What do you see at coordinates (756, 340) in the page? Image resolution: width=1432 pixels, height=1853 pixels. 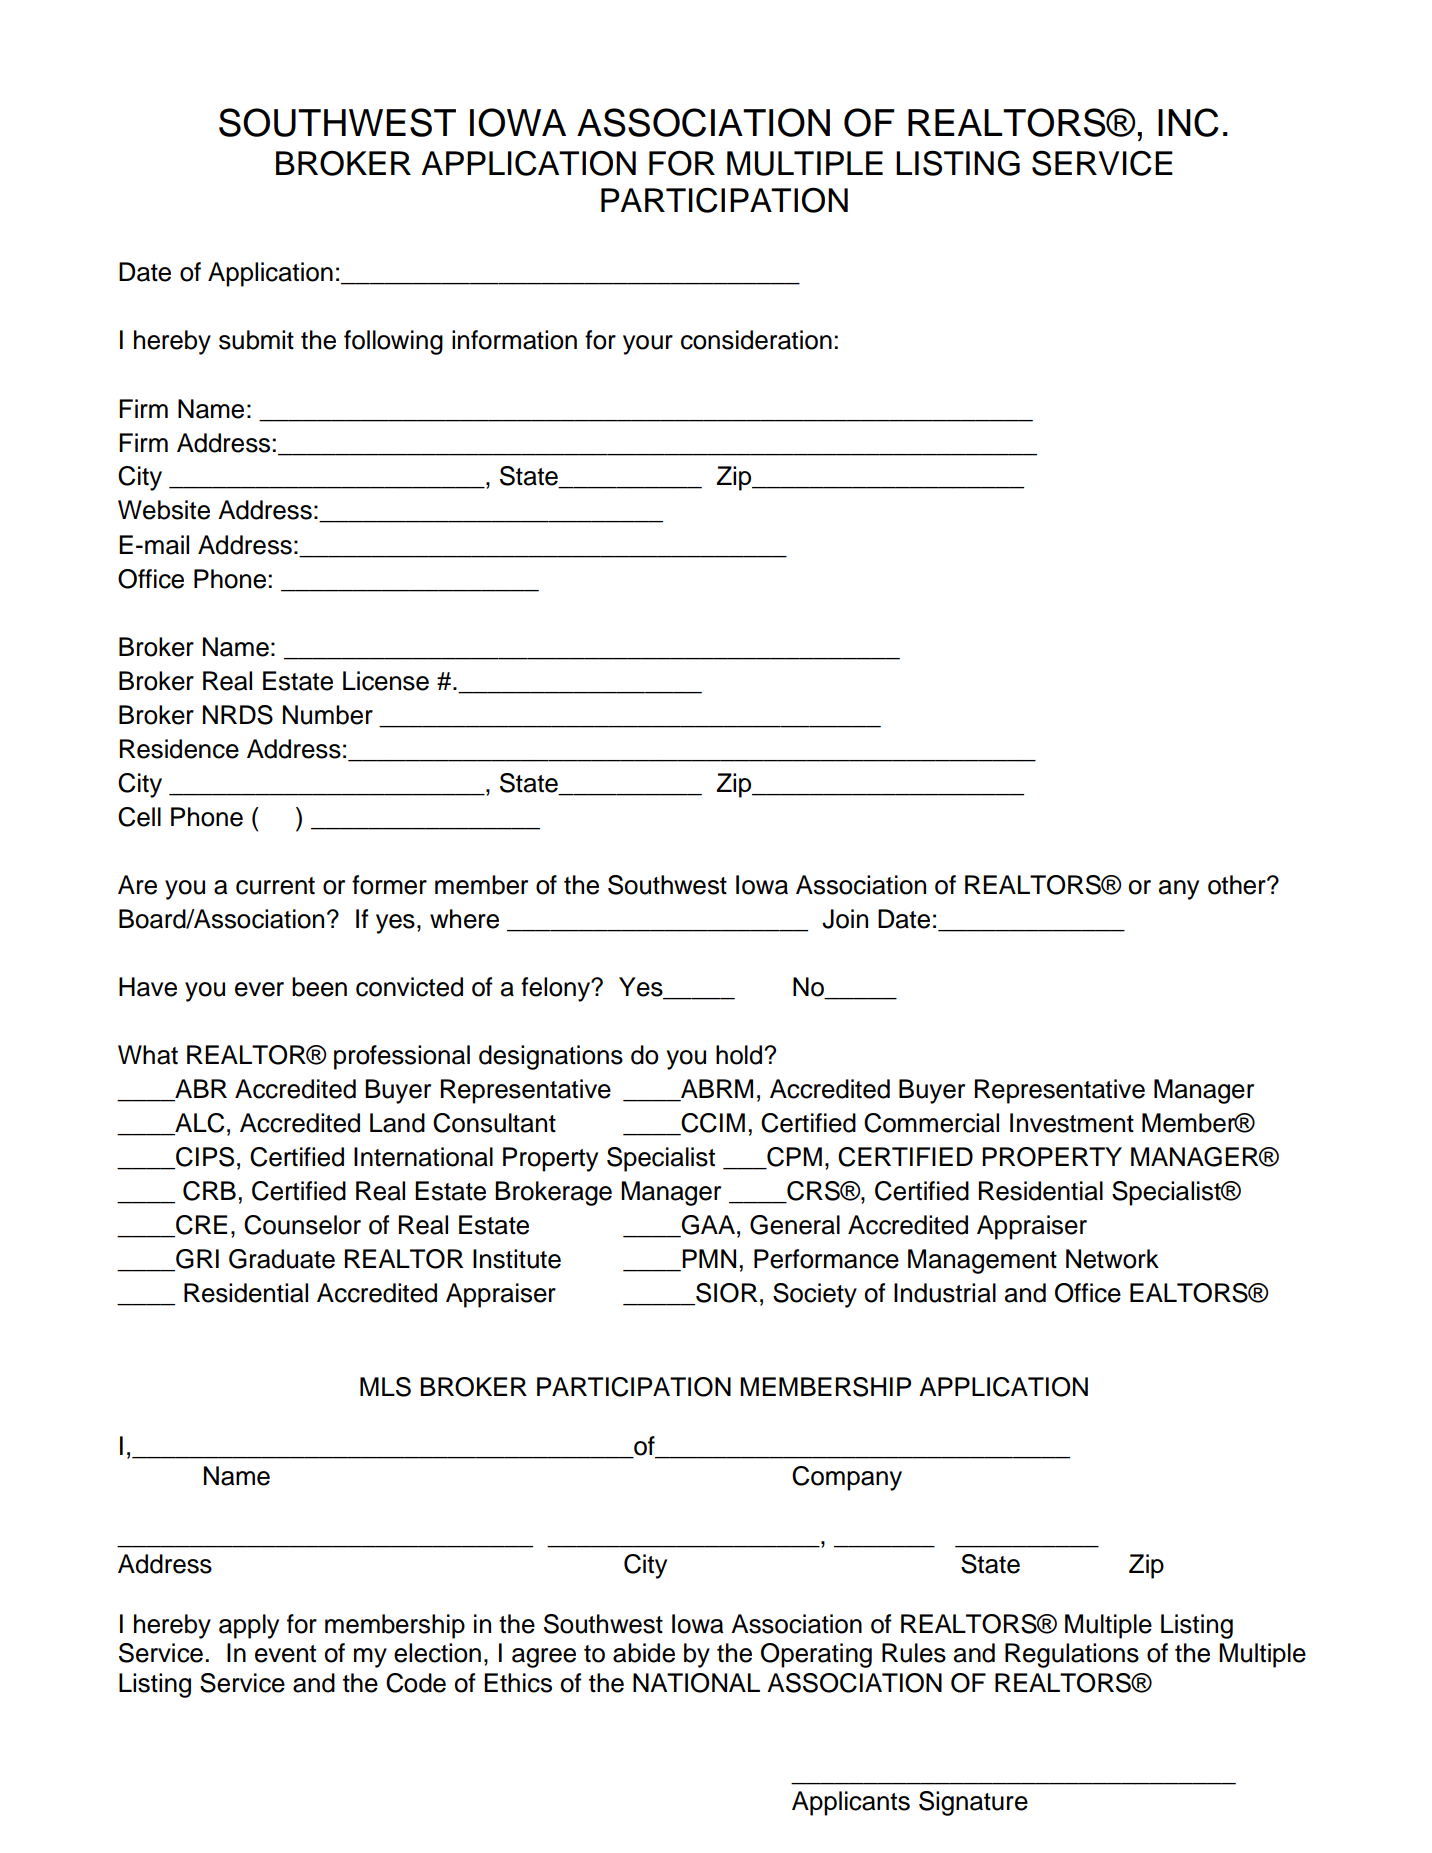 I see `consideration` at bounding box center [756, 340].
